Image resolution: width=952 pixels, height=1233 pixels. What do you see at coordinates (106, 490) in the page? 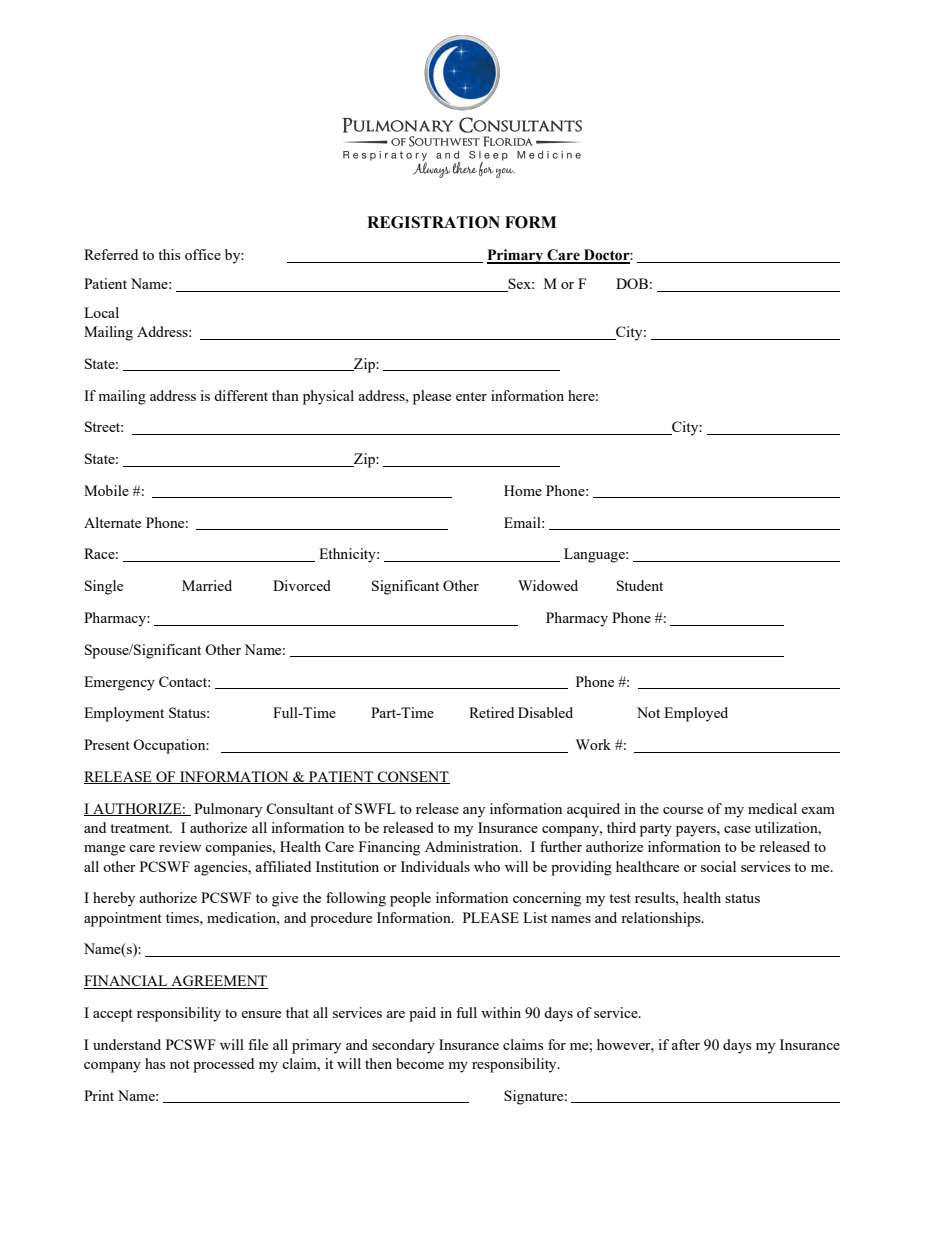
I see `Mobile` at bounding box center [106, 490].
